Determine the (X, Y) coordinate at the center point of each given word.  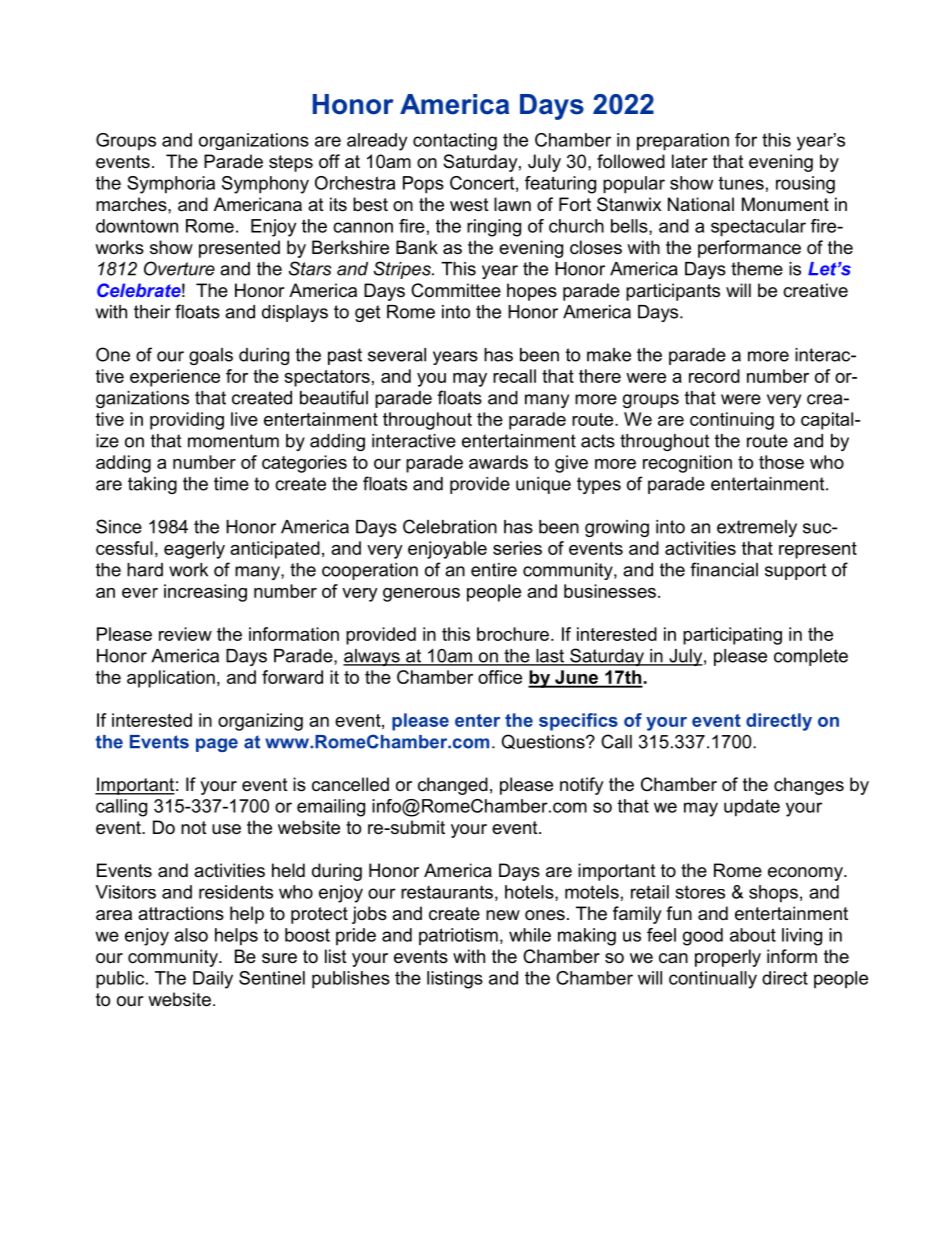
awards (498, 462)
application (171, 679)
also (191, 935)
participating (732, 636)
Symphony (265, 185)
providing (187, 421)
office (500, 677)
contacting (455, 142)
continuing (732, 421)
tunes (741, 183)
